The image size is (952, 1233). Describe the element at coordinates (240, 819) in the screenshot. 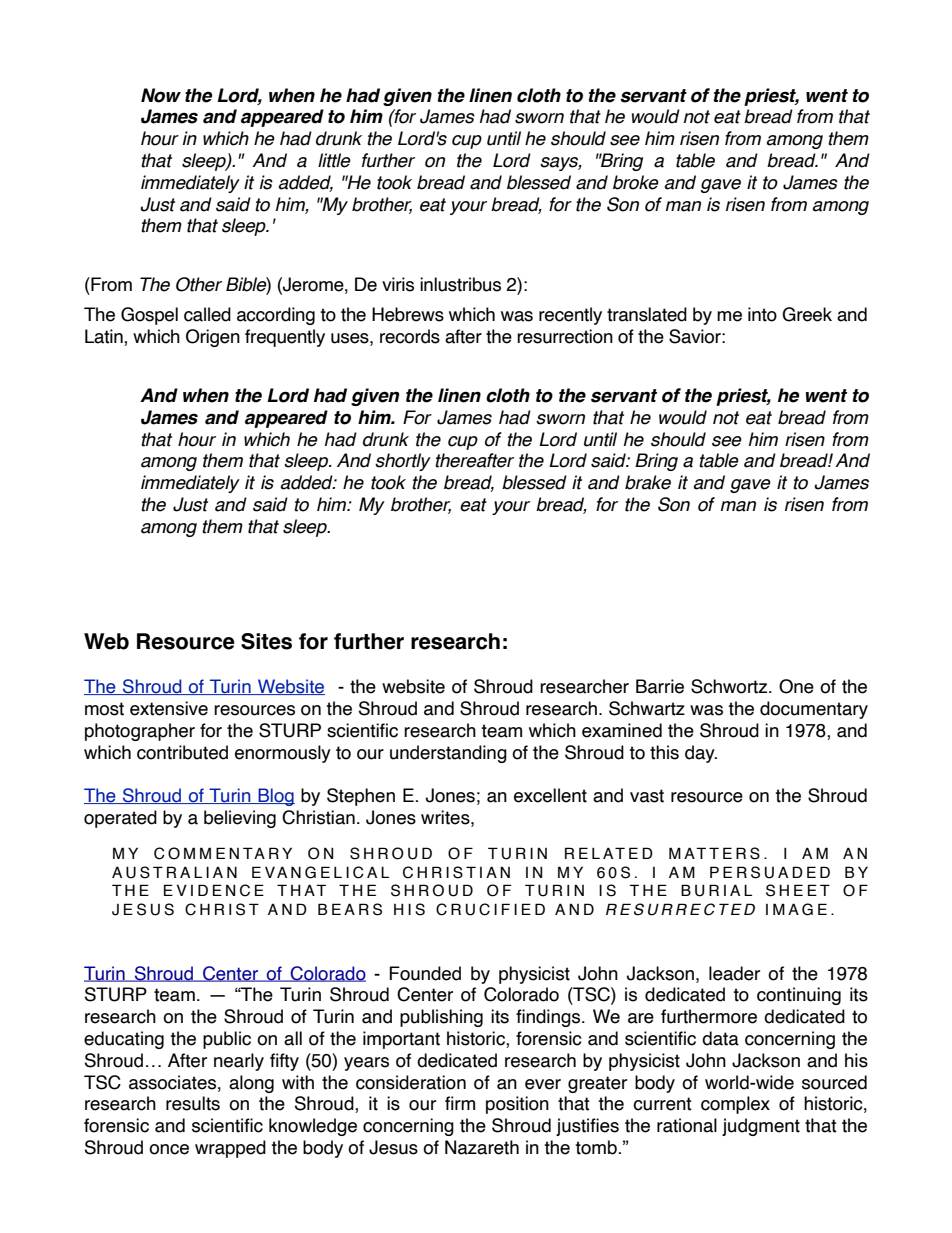

I see `believing` at that location.
